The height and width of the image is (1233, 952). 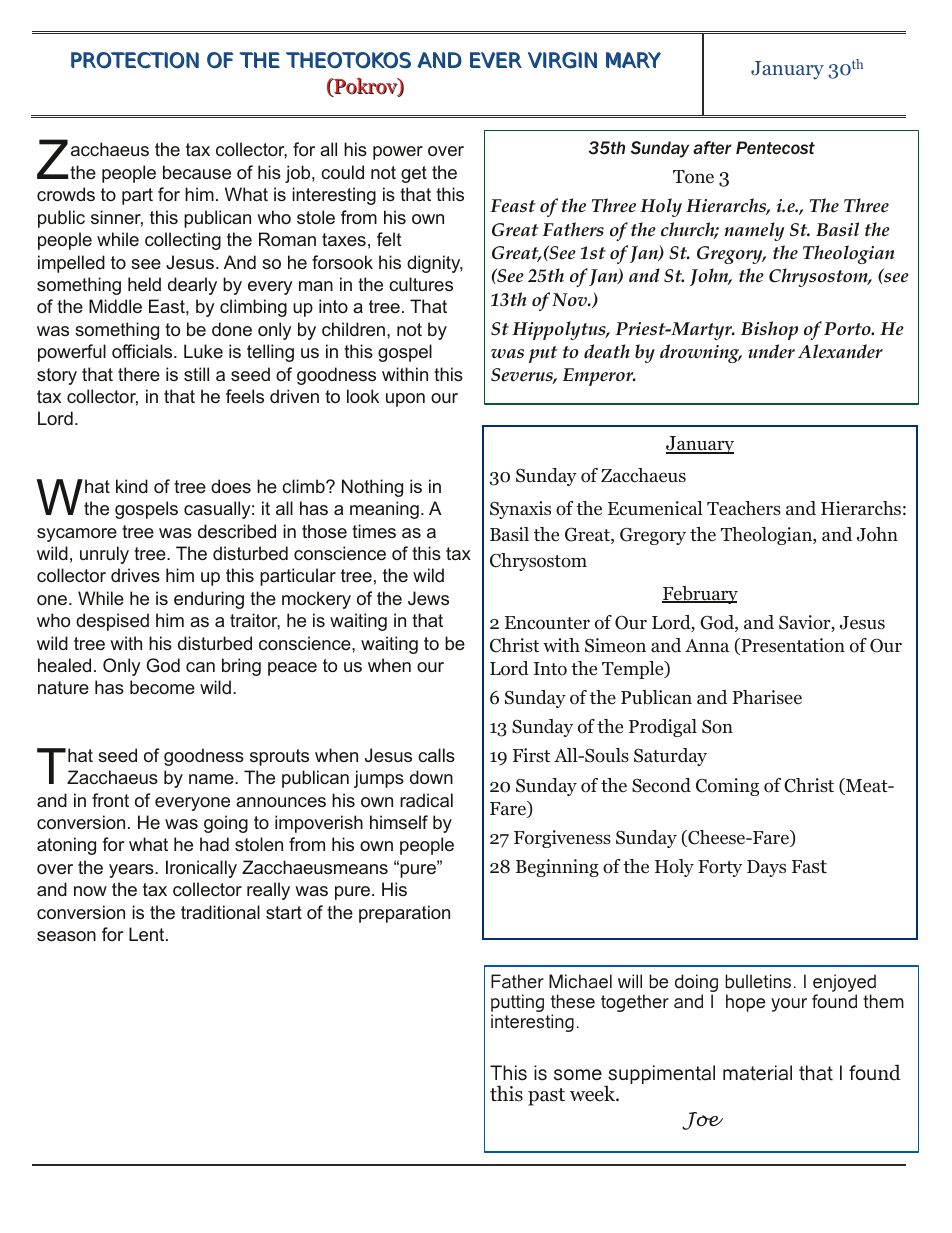 I want to click on past, so click(x=546, y=1097).
